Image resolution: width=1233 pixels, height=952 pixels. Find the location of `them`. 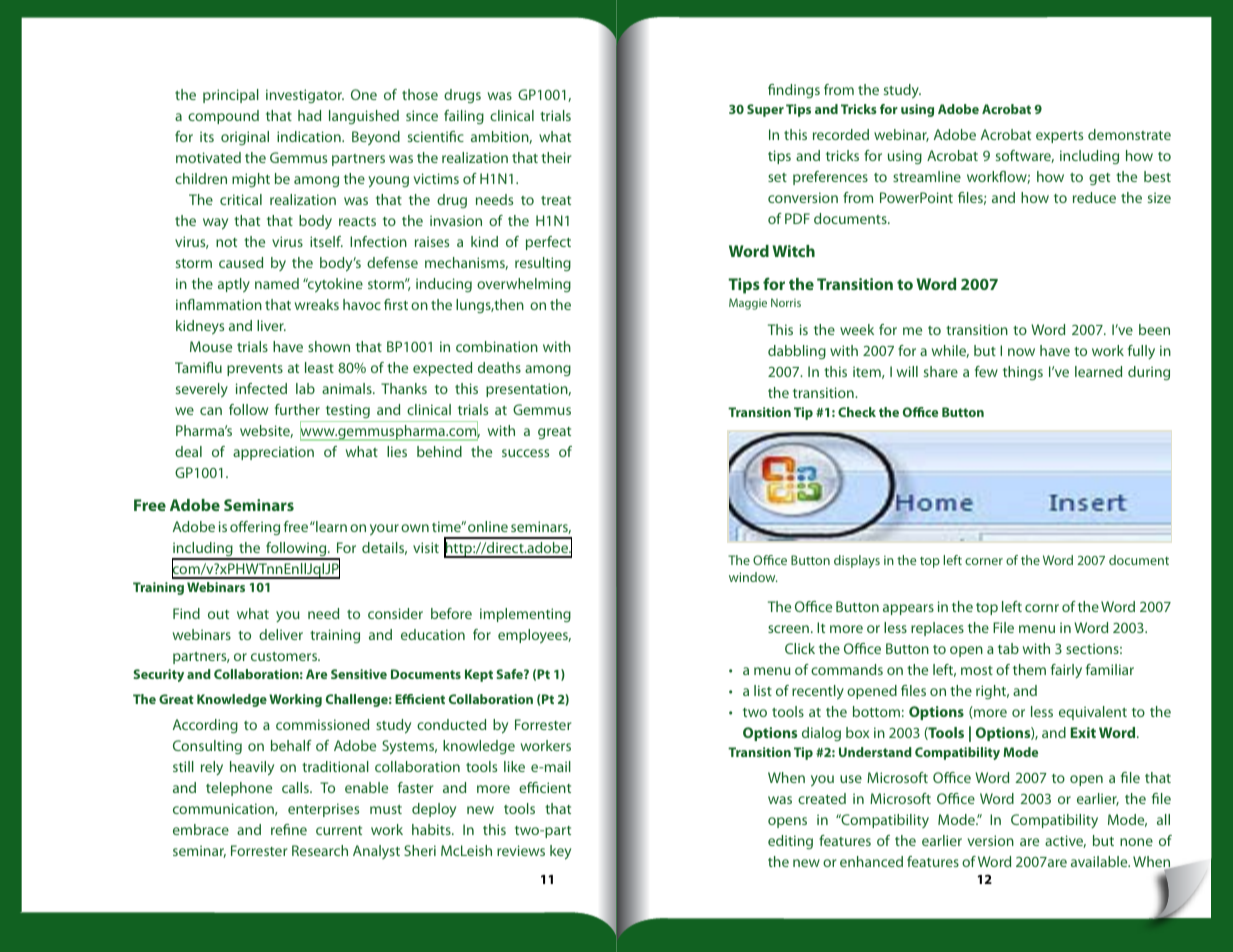

them is located at coordinates (1029, 669).
